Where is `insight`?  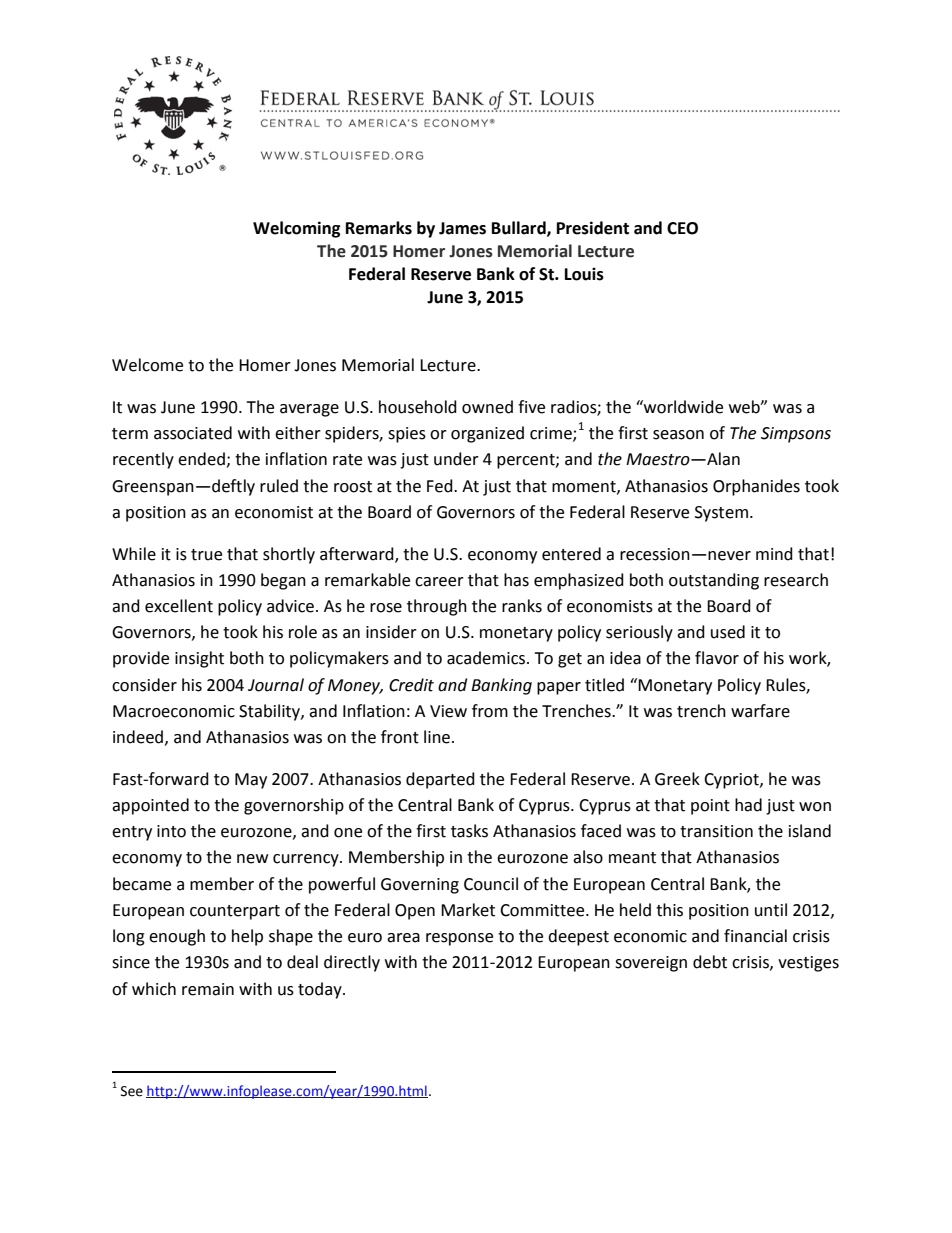
insight is located at coordinates (199, 659).
